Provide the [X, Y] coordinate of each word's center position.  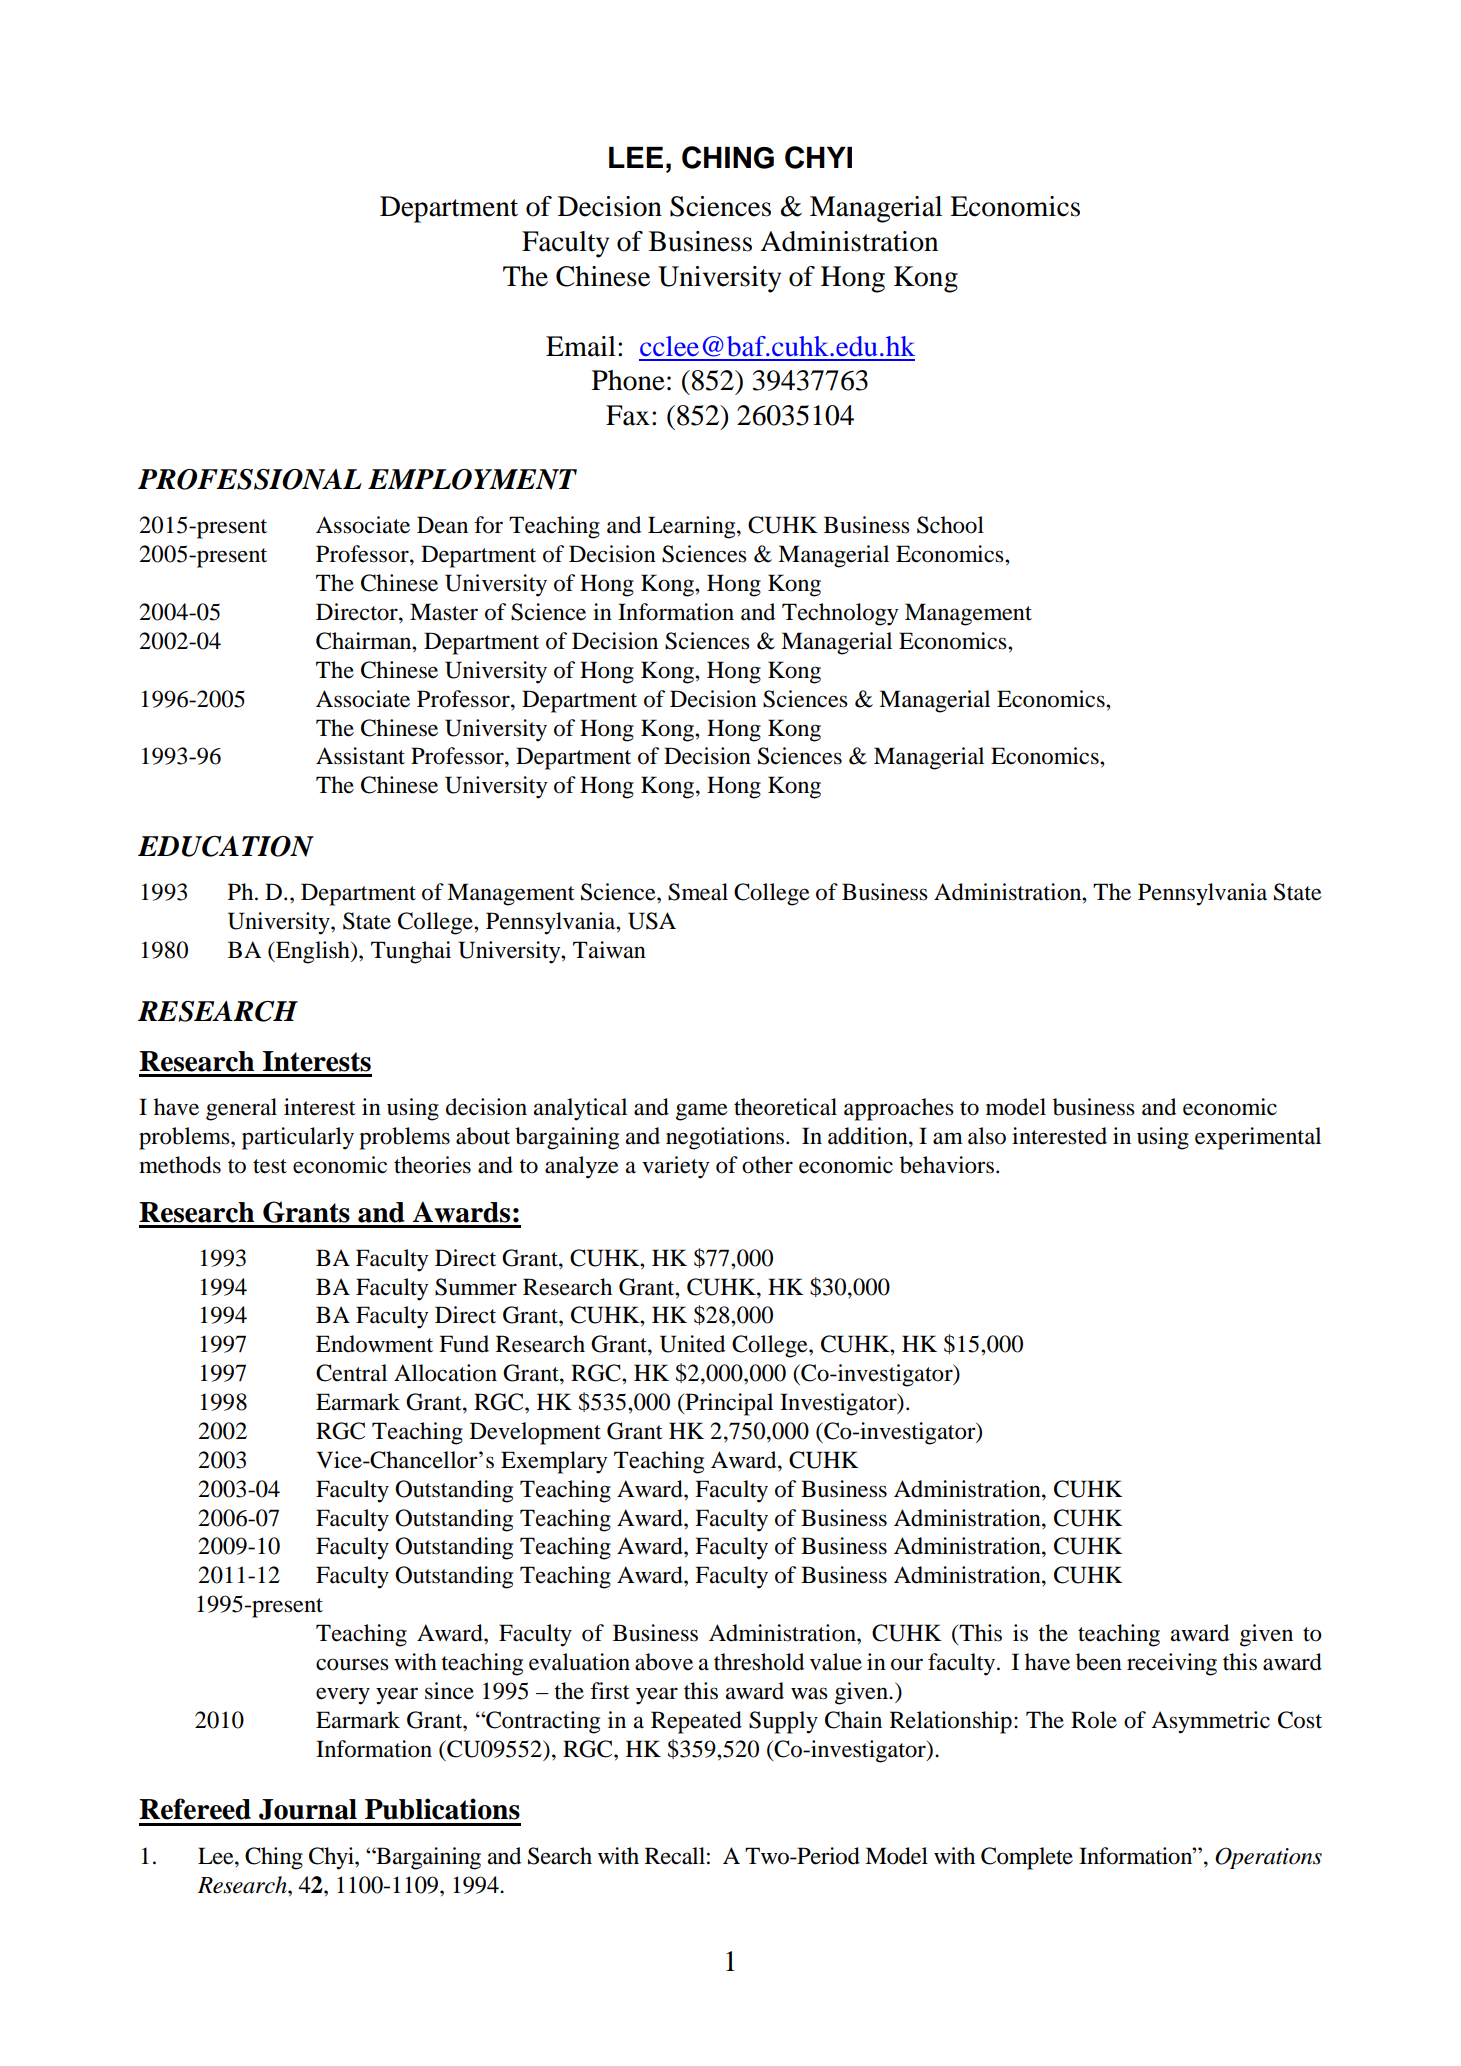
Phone [628, 380]
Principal [728, 1404]
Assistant [360, 756]
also [987, 1136]
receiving [1172, 1664]
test [270, 1166]
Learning [693, 527]
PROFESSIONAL [250, 479]
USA [652, 921]
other [767, 1165]
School [950, 525]
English [313, 952]
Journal [308, 1809]
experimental [1258, 1138]
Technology [840, 614]
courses [352, 1664]
